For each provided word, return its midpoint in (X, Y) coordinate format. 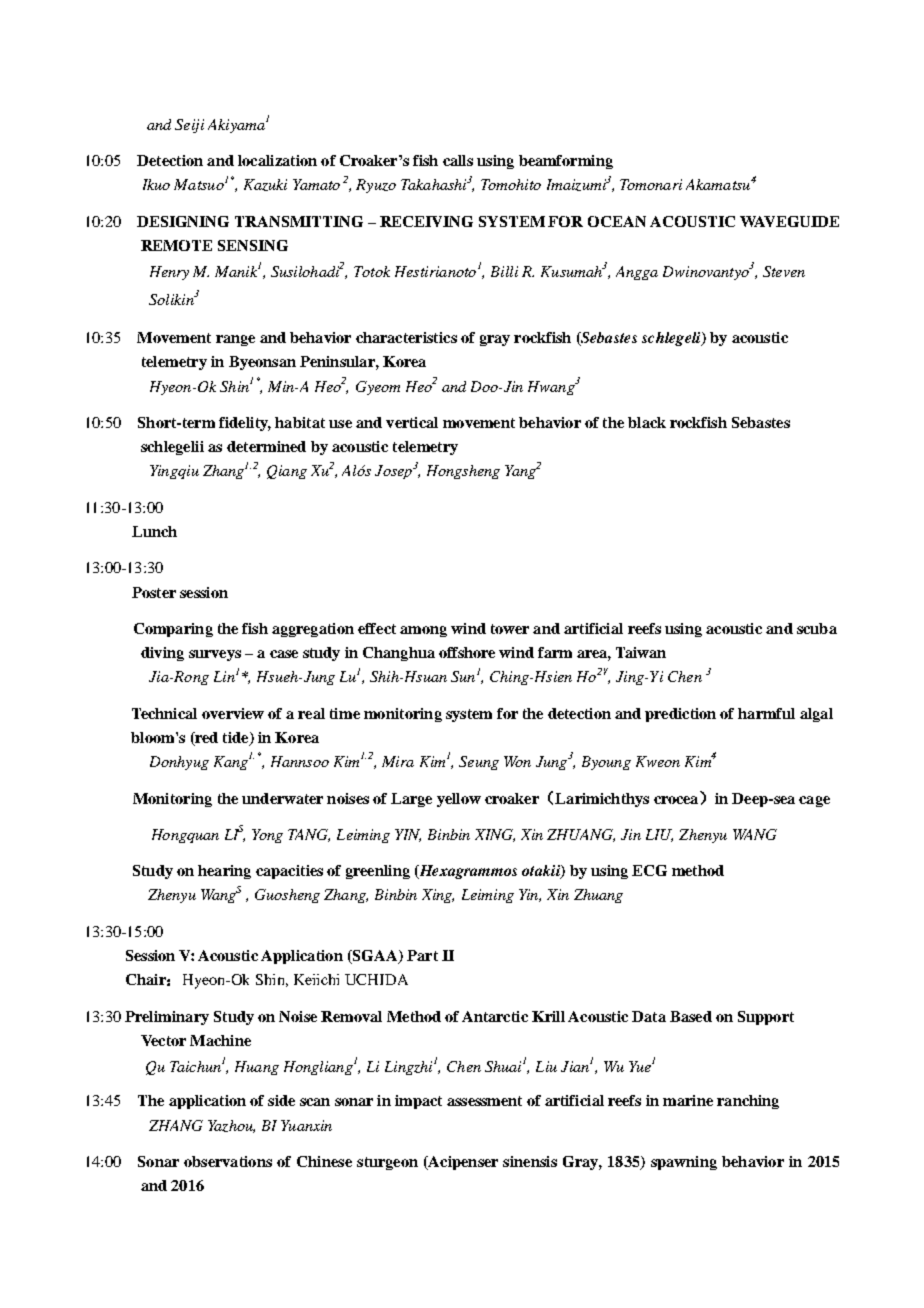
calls (458, 160)
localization (277, 160)
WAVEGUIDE (789, 221)
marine (688, 1100)
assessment (484, 1101)
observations (228, 1161)
